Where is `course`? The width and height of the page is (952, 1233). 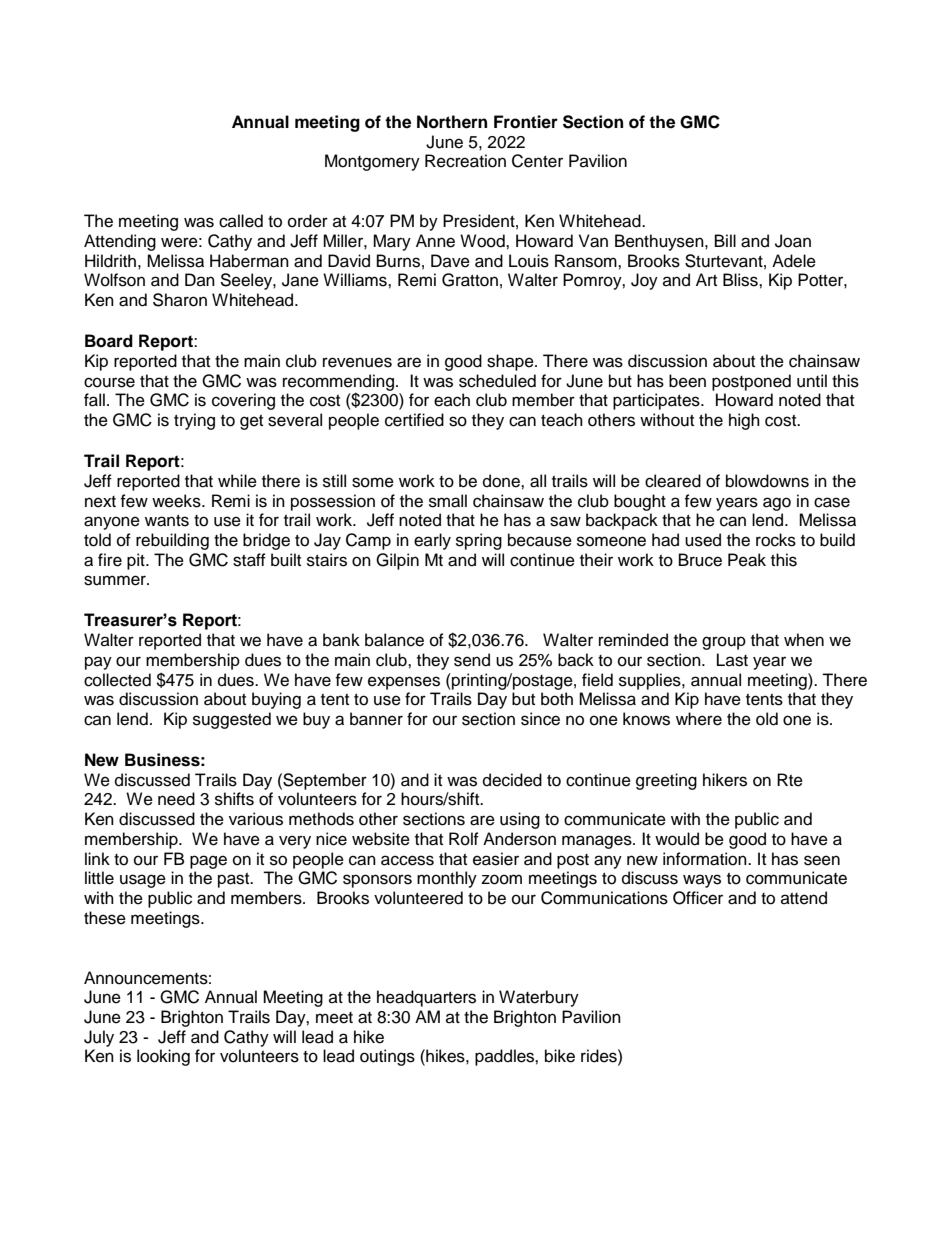
course is located at coordinates (109, 382).
